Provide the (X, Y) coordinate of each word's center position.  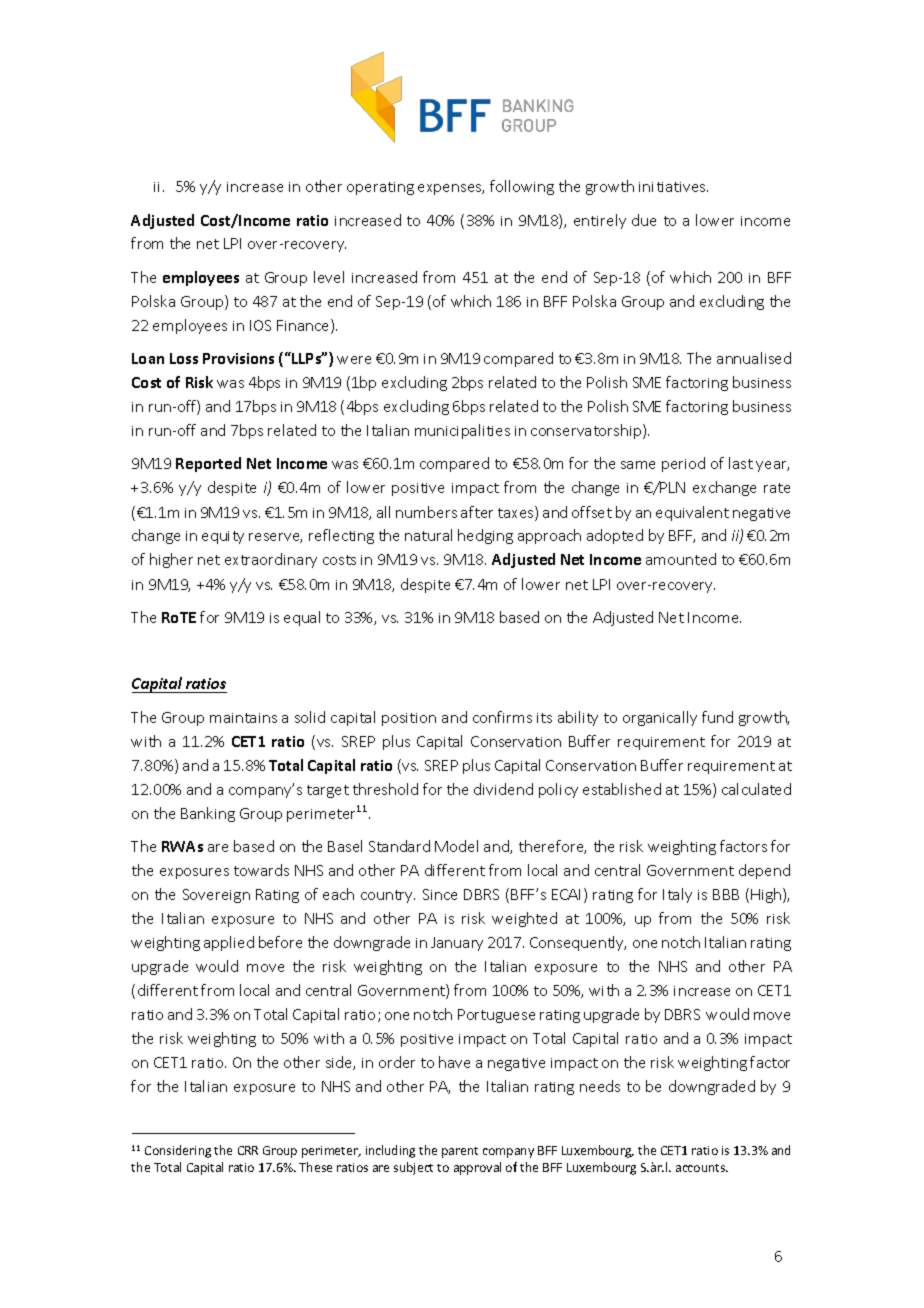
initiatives (673, 187)
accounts (702, 1168)
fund (717, 717)
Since (440, 894)
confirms (502, 717)
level (329, 277)
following (522, 187)
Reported (208, 464)
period (683, 464)
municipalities (462, 431)
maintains (243, 718)
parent (460, 1152)
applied (229, 943)
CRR (248, 1150)
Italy (677, 895)
